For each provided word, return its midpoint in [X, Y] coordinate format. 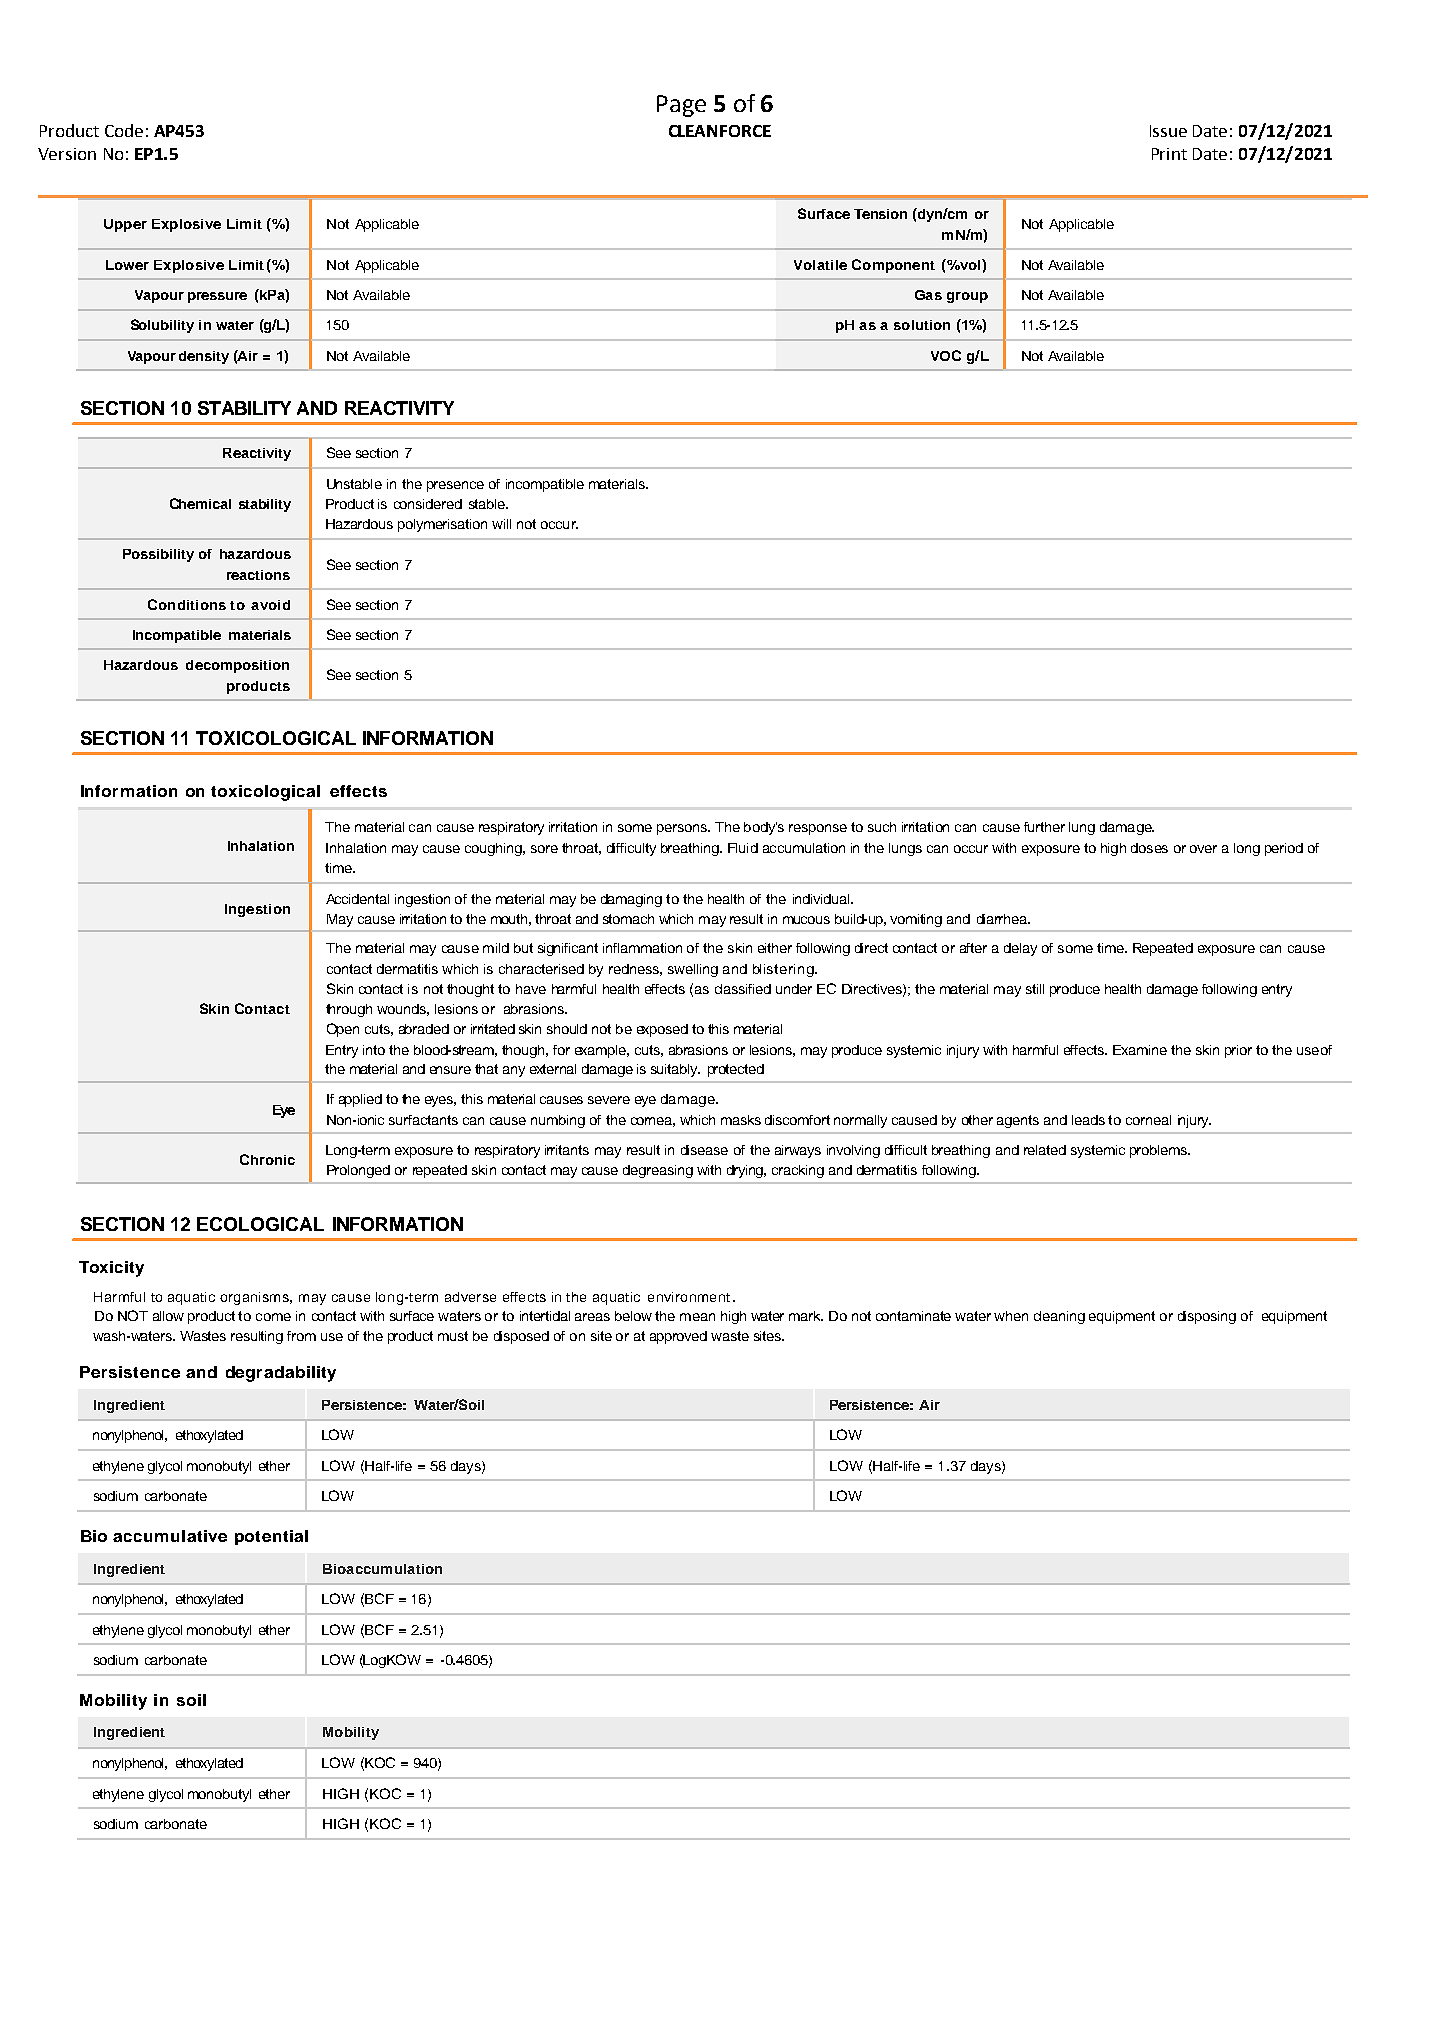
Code [124, 130]
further [1044, 827]
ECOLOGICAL [260, 1224]
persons [683, 829]
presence [455, 486]
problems [1160, 1151]
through [349, 1010]
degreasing [658, 1171]
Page [681, 106]
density [204, 357]
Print [1169, 154]
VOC [946, 355]
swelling [693, 970]
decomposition [237, 666]
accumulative [170, 1536]
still [1035, 989]
